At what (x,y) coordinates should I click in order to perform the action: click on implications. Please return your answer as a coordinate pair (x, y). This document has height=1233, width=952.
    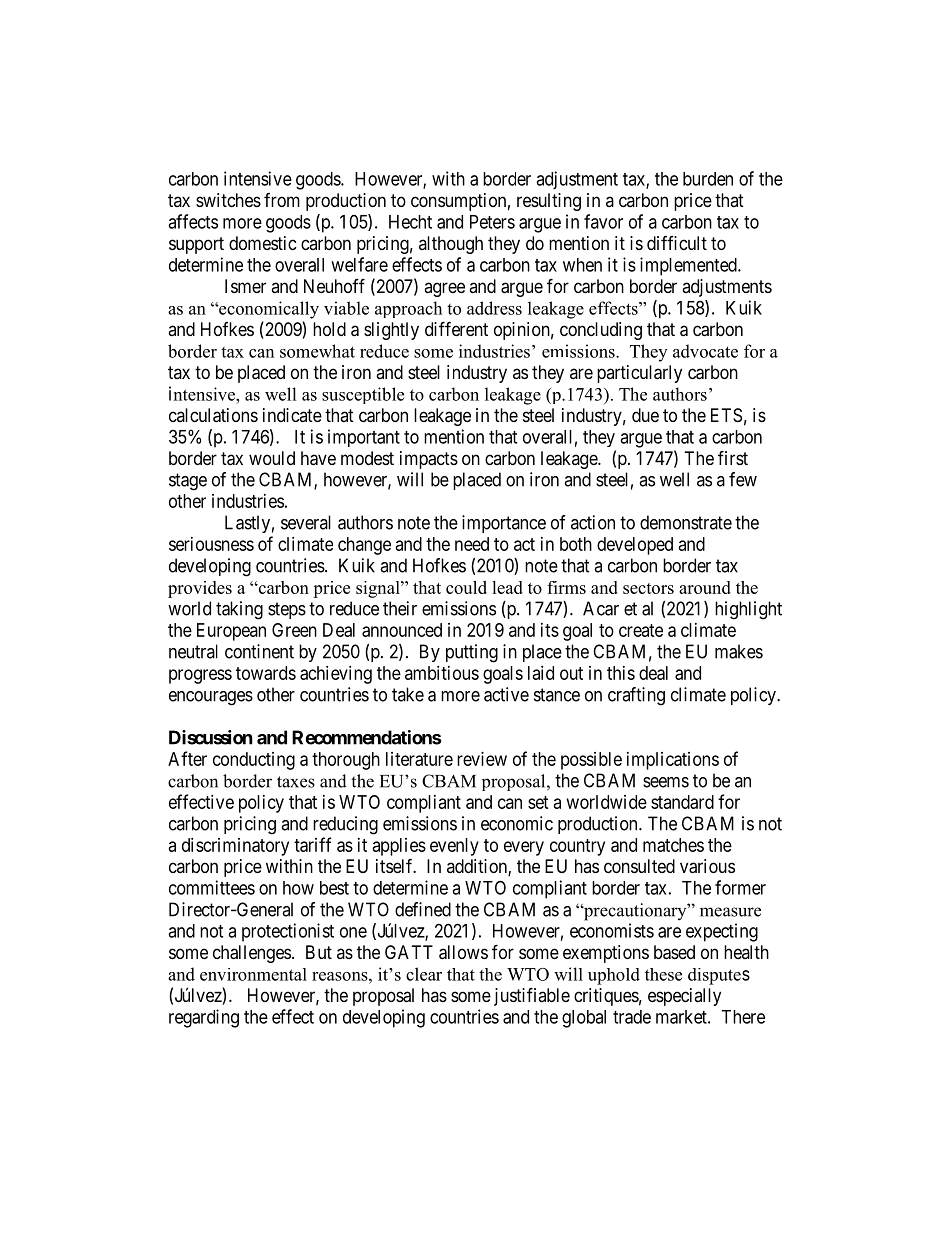
    Looking at the image, I should click on (673, 761).
